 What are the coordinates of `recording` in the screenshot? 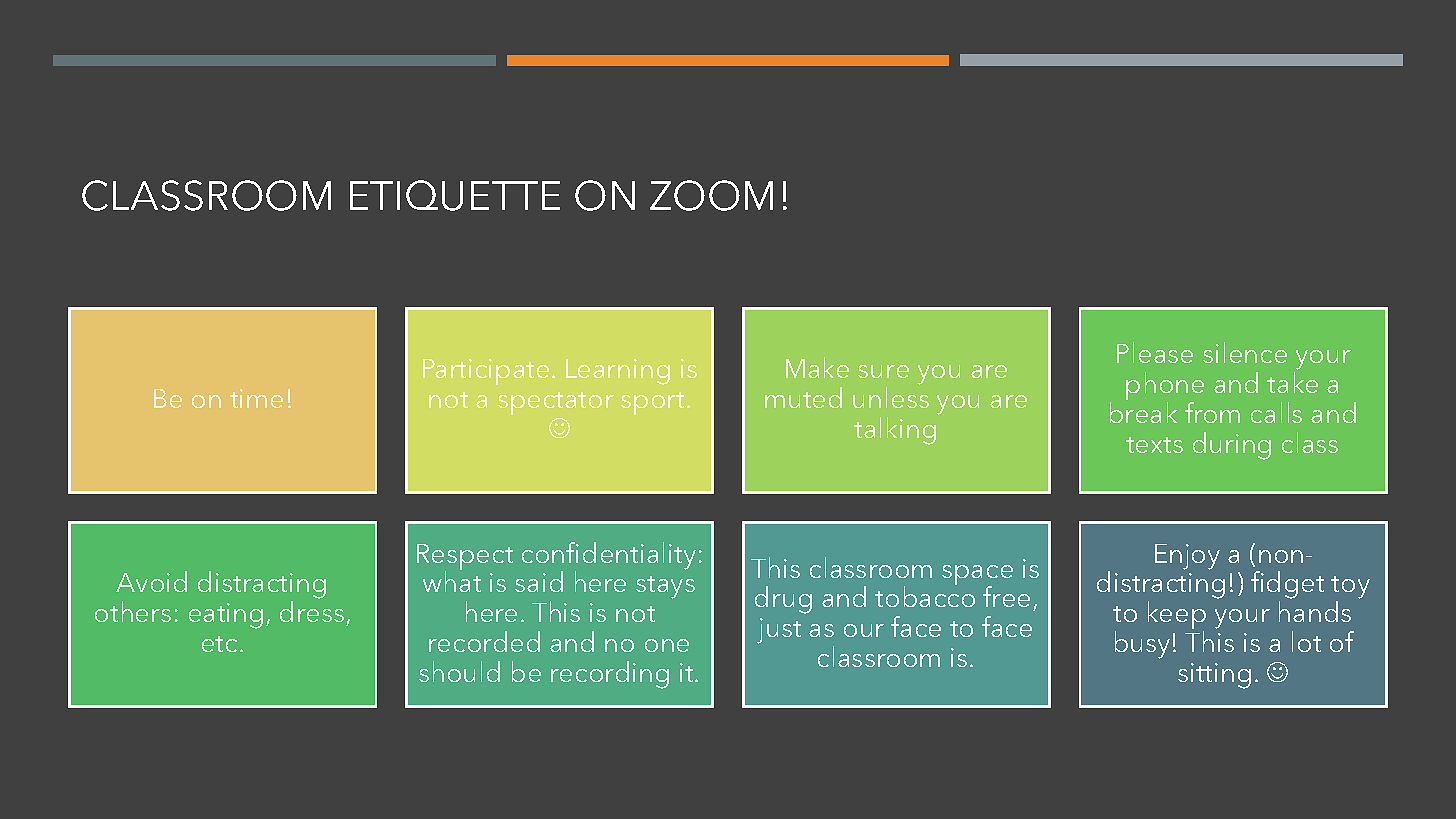 It's located at (610, 675).
